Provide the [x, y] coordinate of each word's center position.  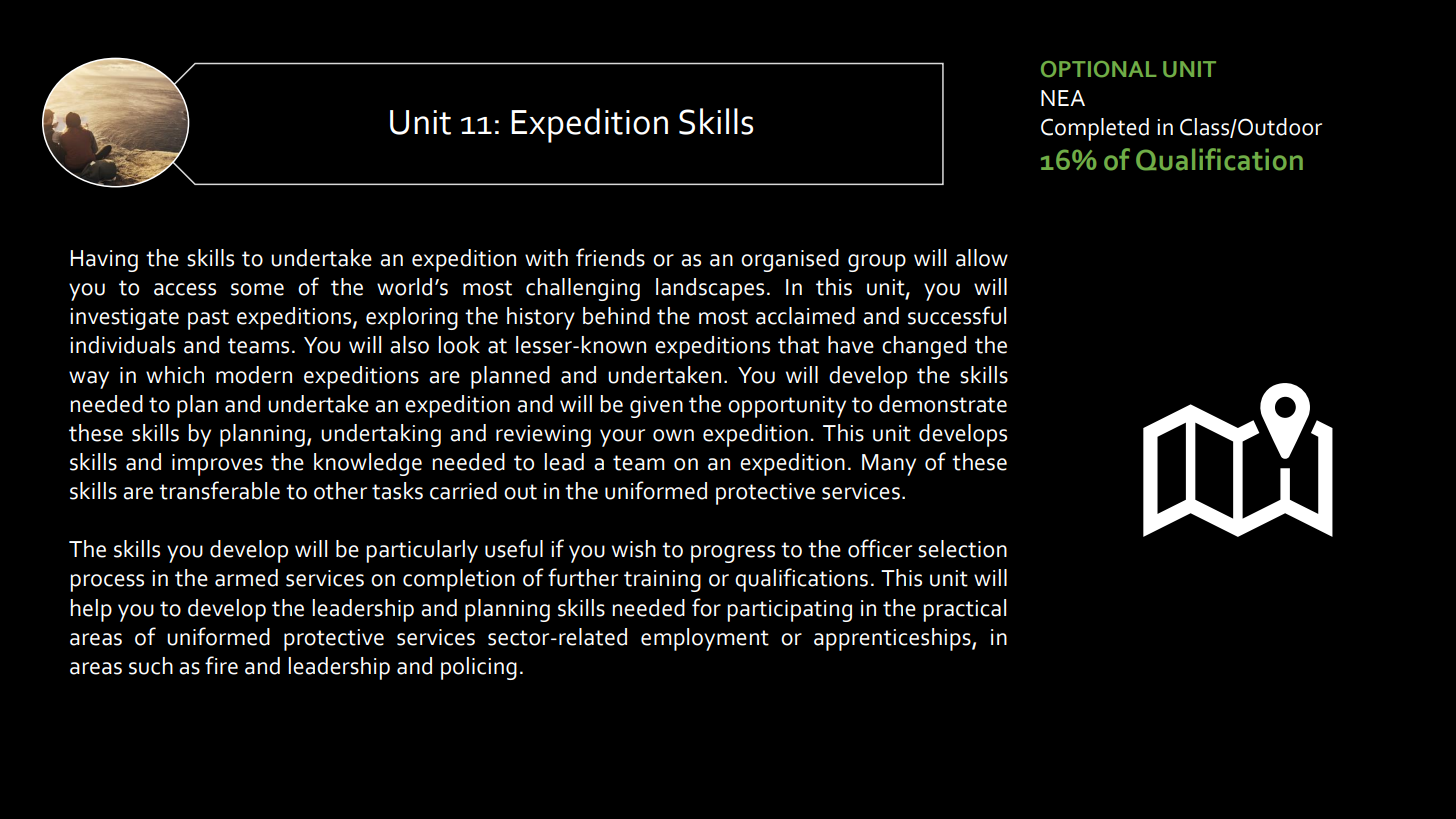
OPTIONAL [1098, 69]
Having [104, 261]
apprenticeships [893, 639]
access [185, 289]
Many [889, 465]
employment [705, 639]
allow [982, 258]
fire [221, 665]
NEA [1063, 98]
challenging [583, 289]
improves [217, 465]
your [622, 438]
